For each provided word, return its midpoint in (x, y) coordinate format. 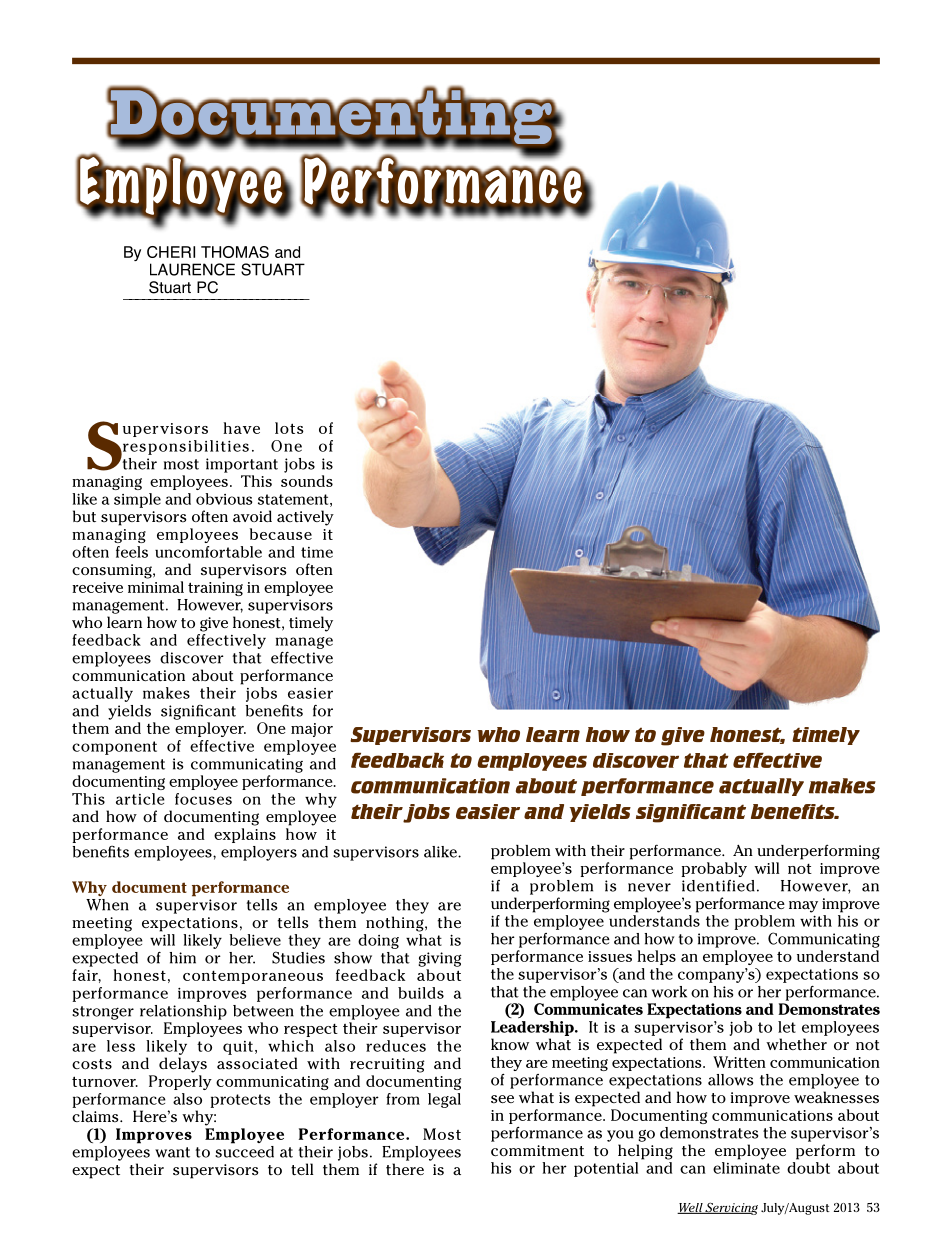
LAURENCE (192, 269)
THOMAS (235, 252)
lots (289, 428)
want (172, 1152)
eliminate (746, 1168)
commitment (537, 1150)
